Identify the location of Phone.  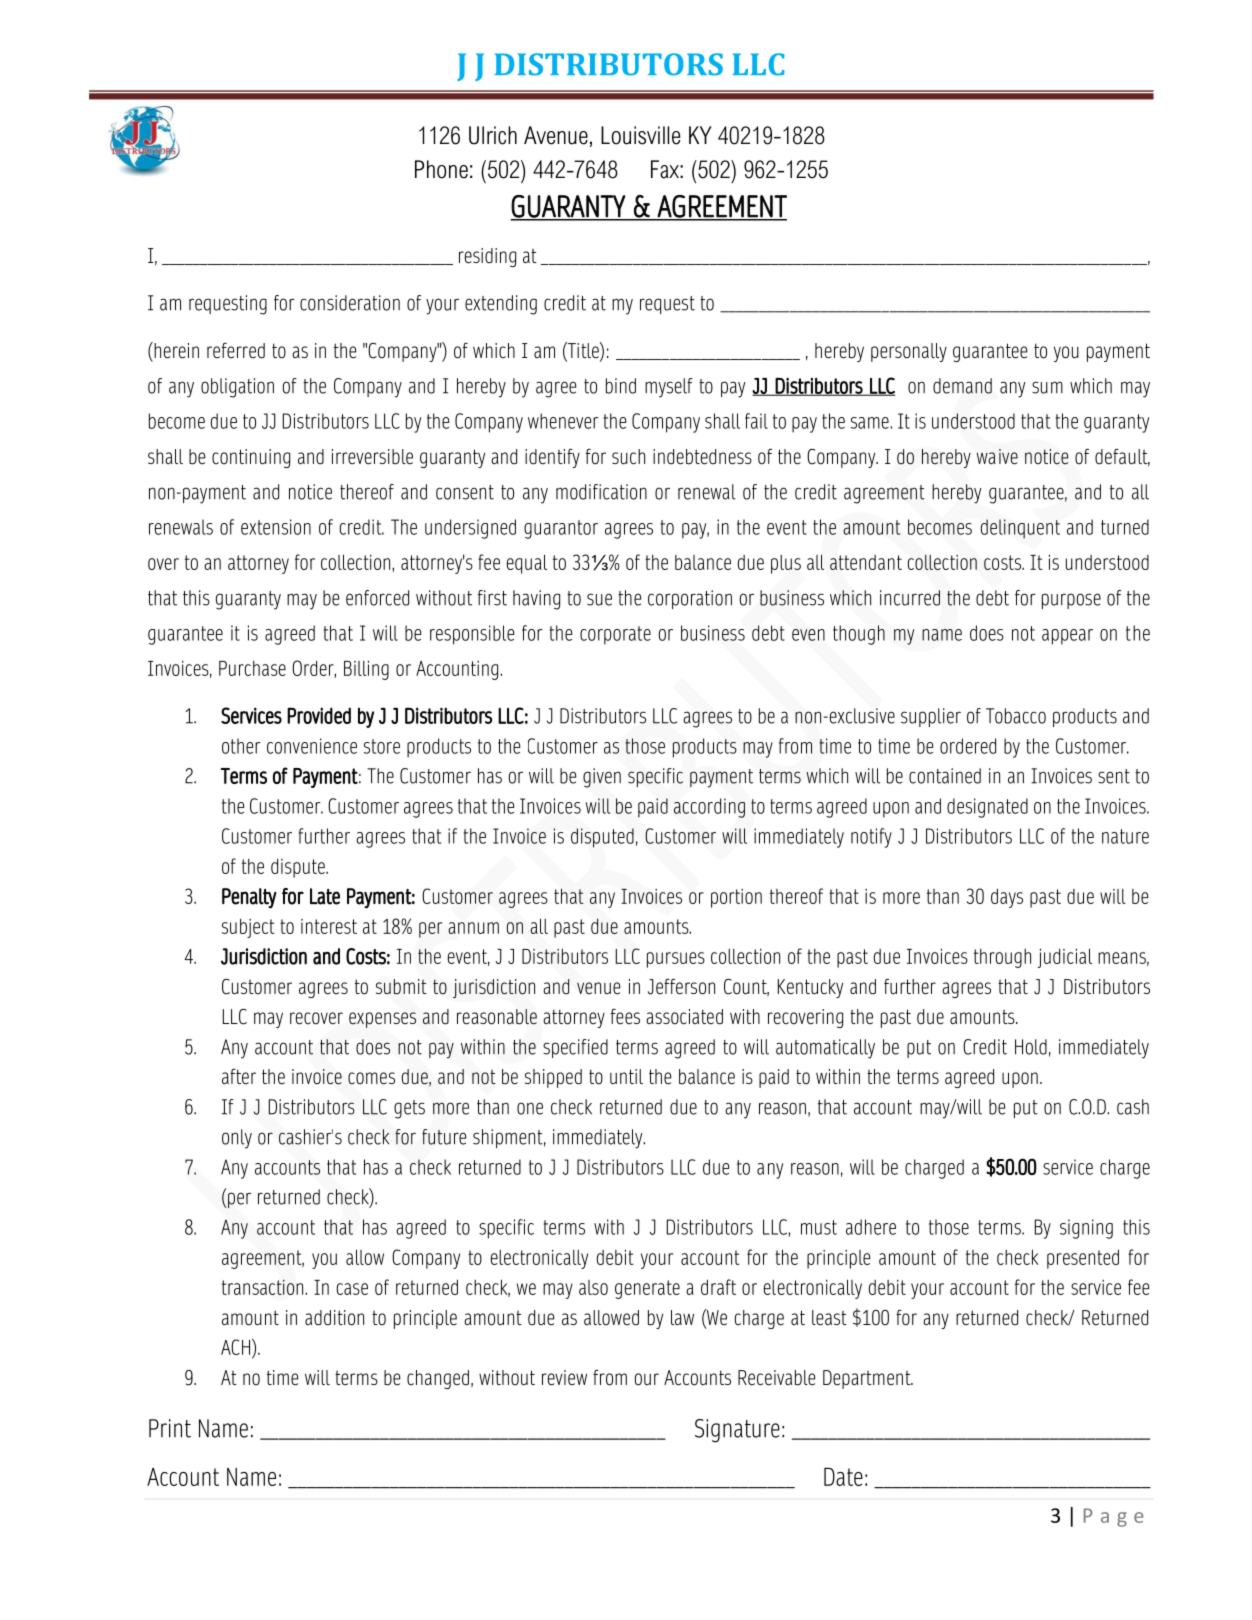
(441, 169).
